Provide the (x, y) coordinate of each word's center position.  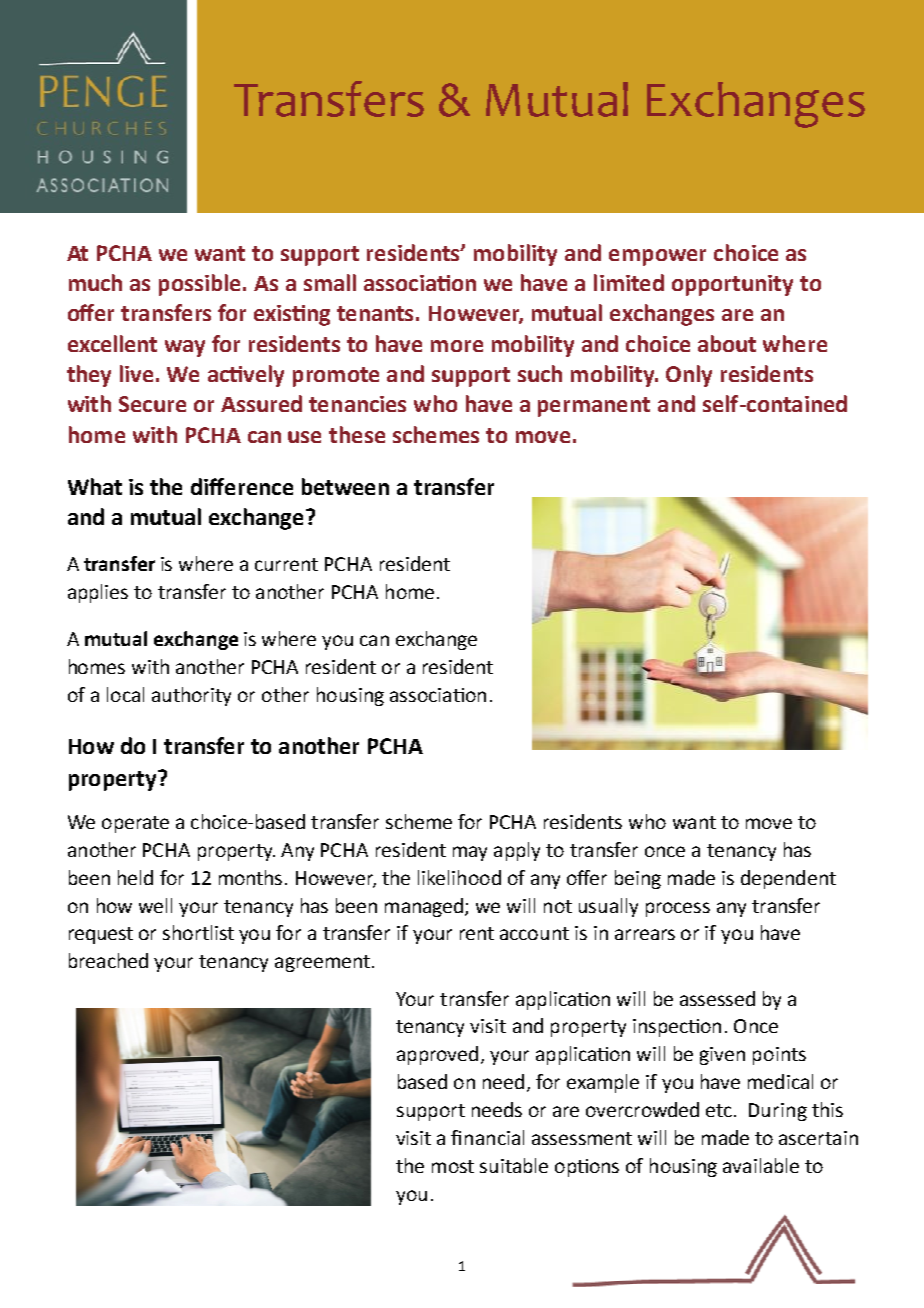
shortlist (198, 932)
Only (689, 376)
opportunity (732, 285)
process (678, 909)
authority (191, 696)
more (457, 346)
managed (425, 907)
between (345, 486)
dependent (788, 879)
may (470, 853)
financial (487, 1137)
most (453, 1166)
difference (242, 486)
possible (199, 285)
